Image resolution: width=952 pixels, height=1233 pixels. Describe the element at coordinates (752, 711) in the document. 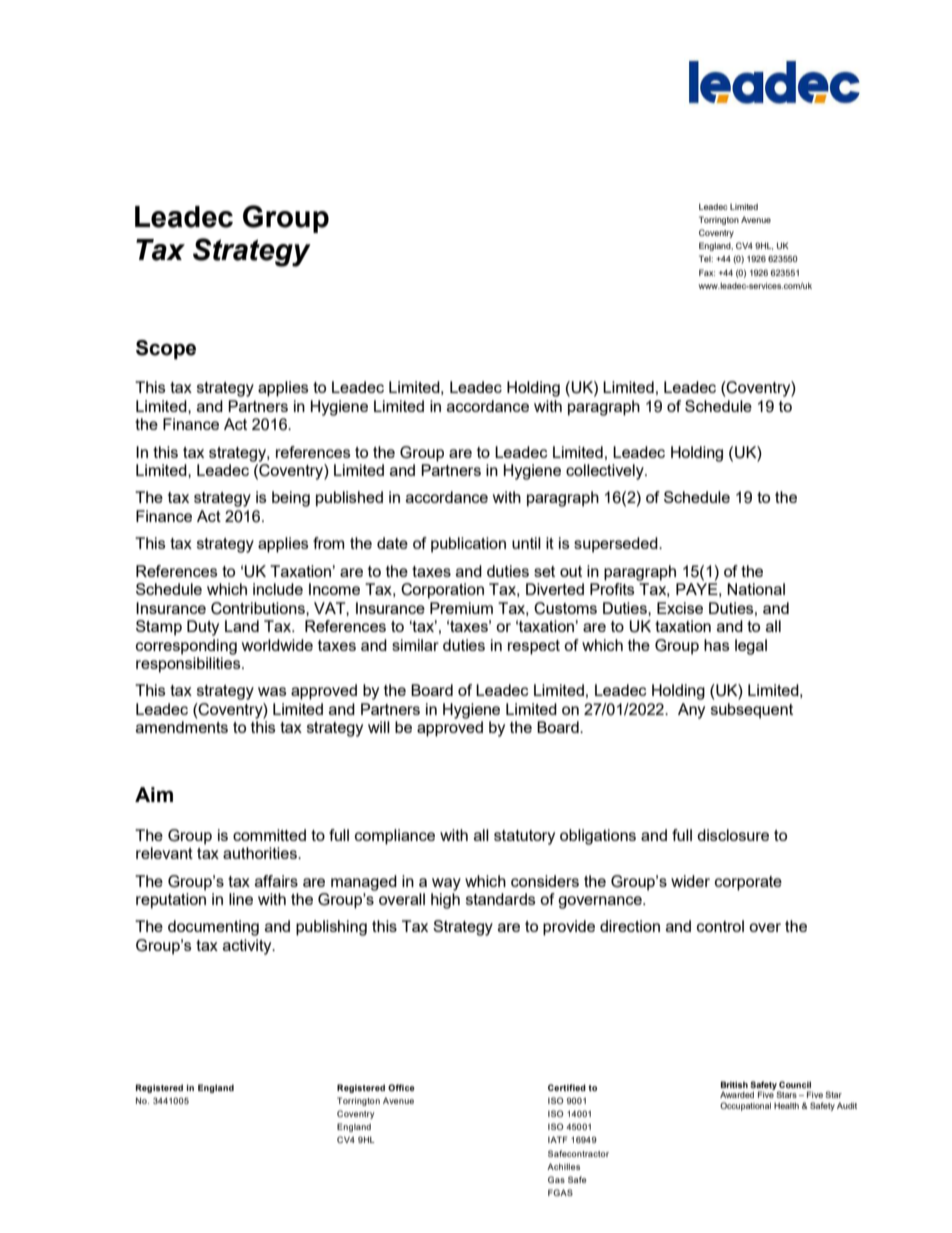

I see `subsequent` at that location.
